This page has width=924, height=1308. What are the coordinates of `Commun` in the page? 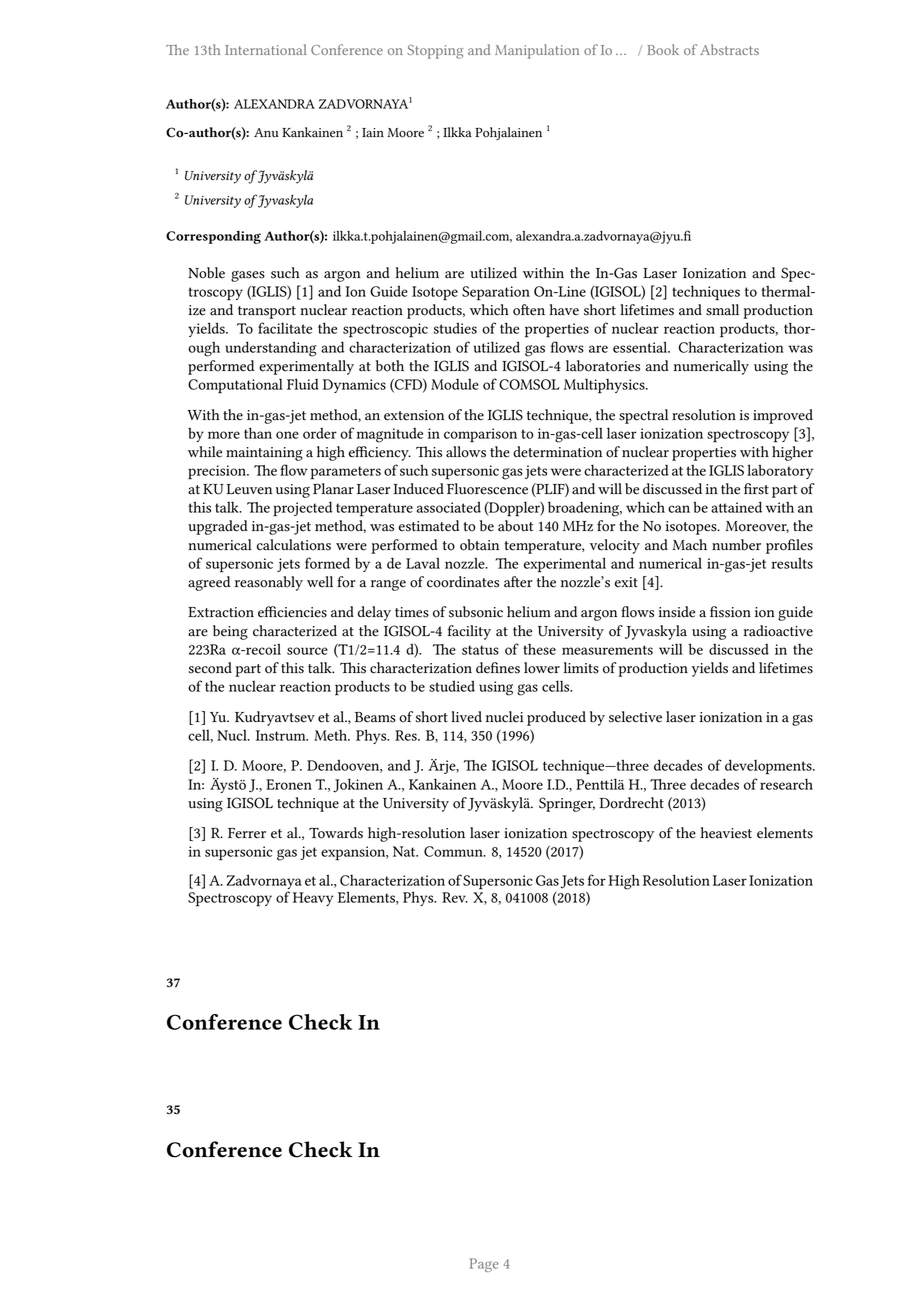 It's located at (454, 851).
